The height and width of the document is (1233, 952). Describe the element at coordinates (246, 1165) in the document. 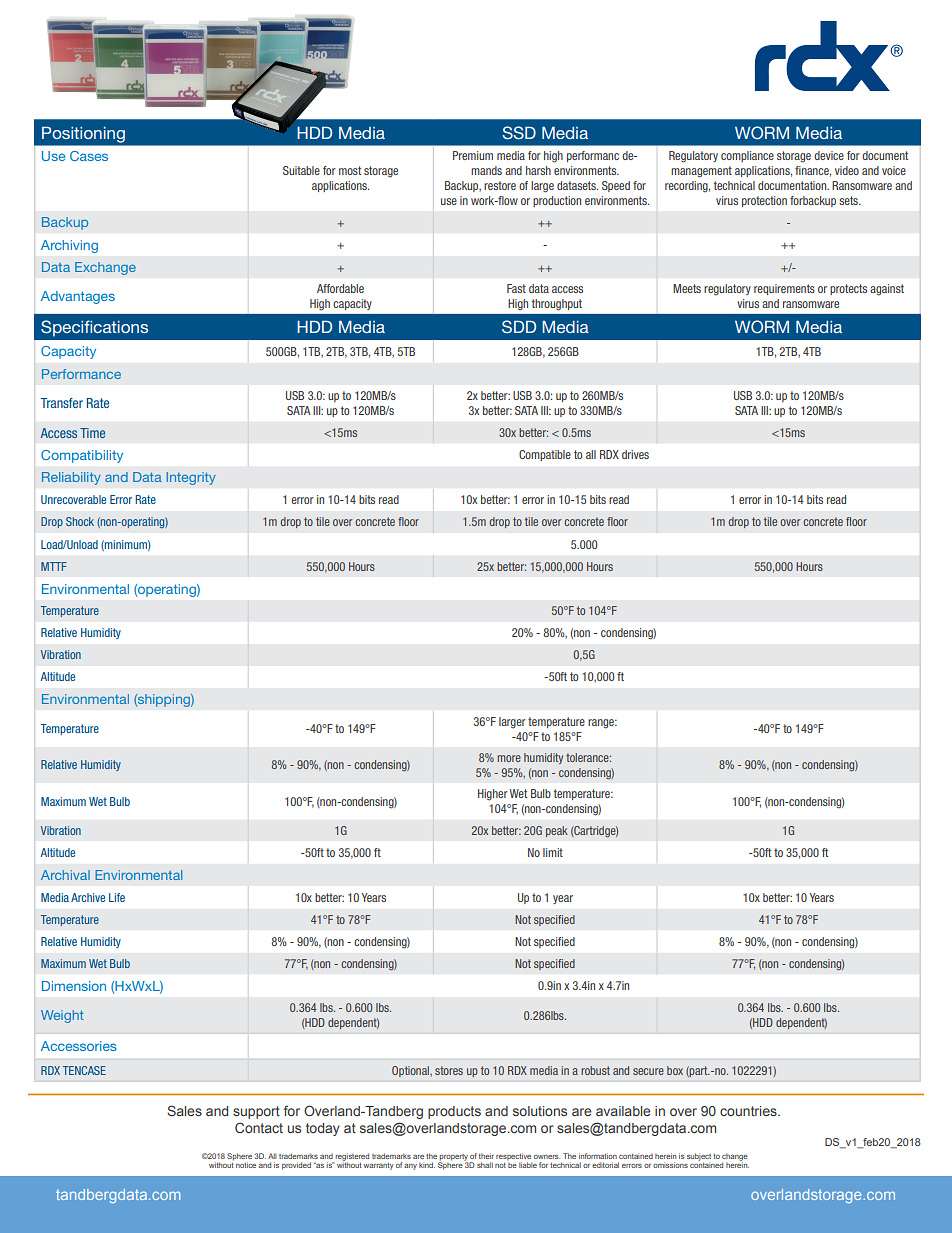

I see `notice` at that location.
